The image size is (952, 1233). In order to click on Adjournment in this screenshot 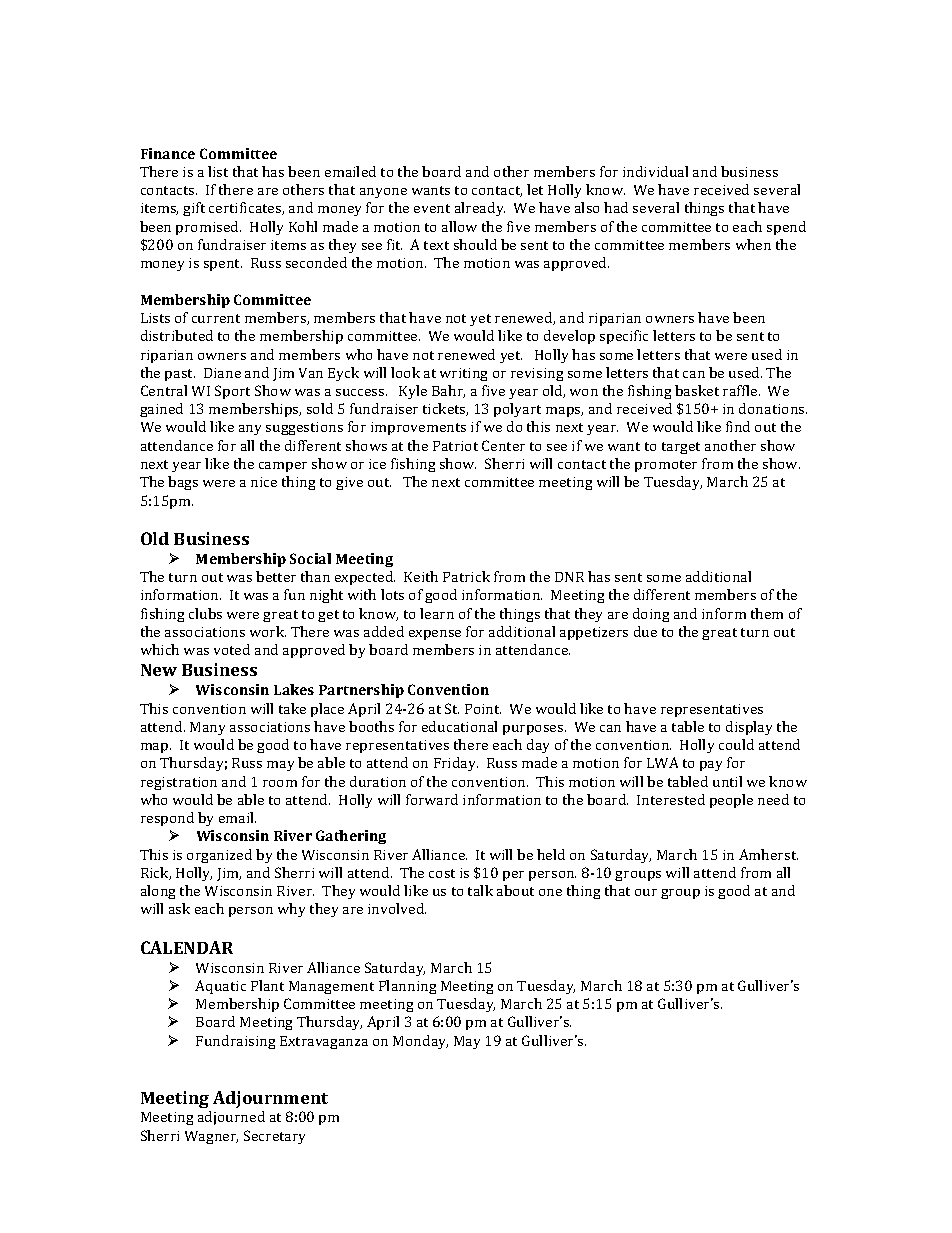, I will do `click(270, 1099)`.
